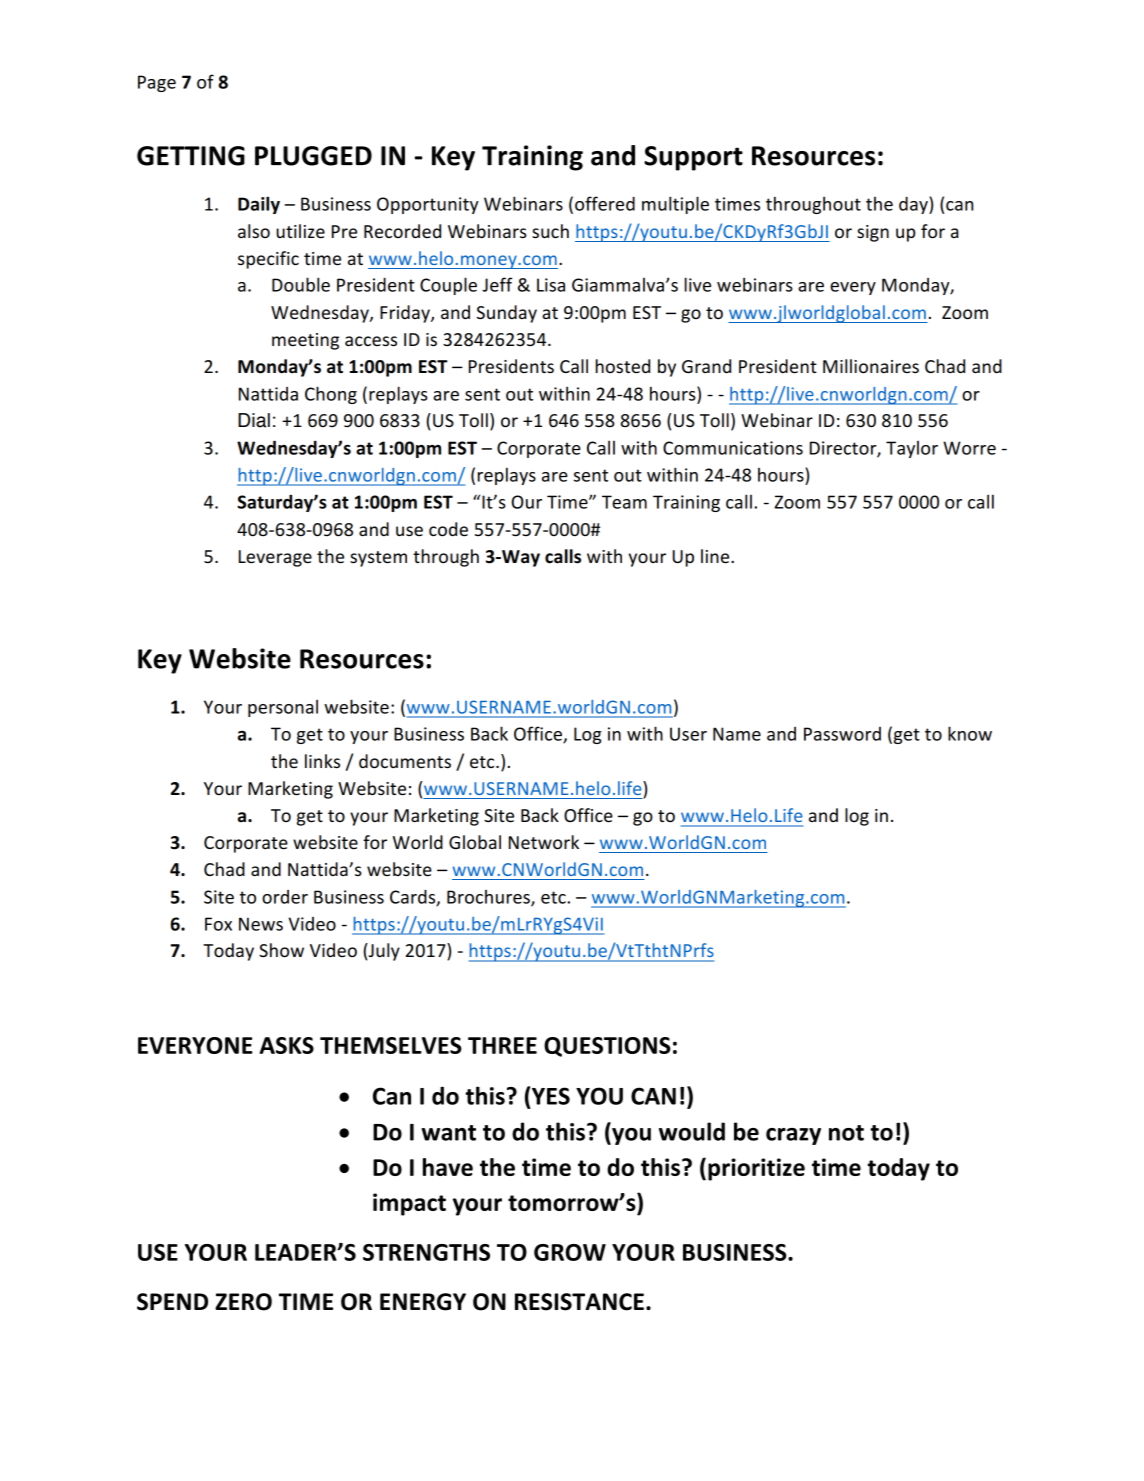  What do you see at coordinates (283, 708) in the screenshot?
I see `personal` at bounding box center [283, 708].
